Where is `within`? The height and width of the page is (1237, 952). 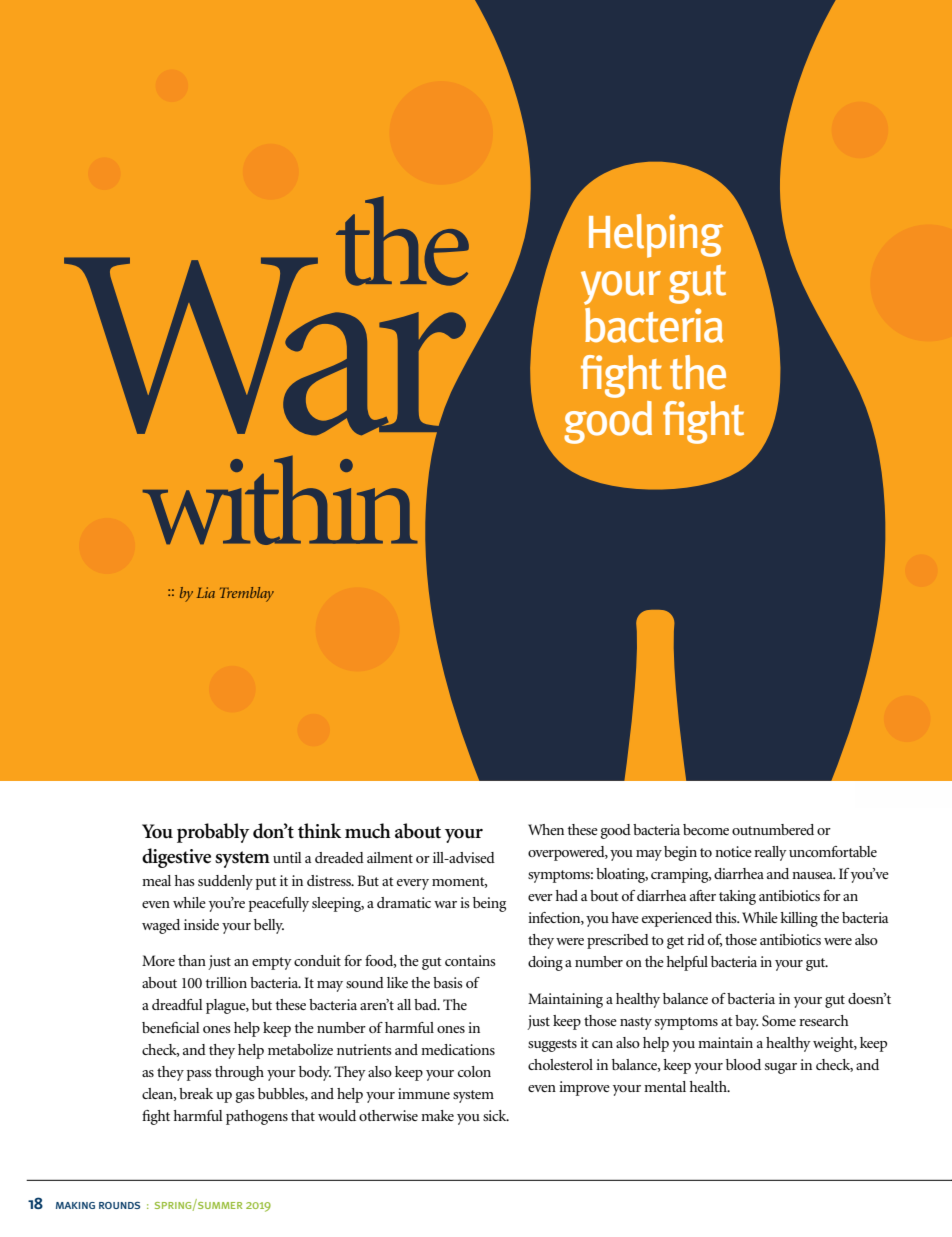
within is located at coordinates (280, 500).
